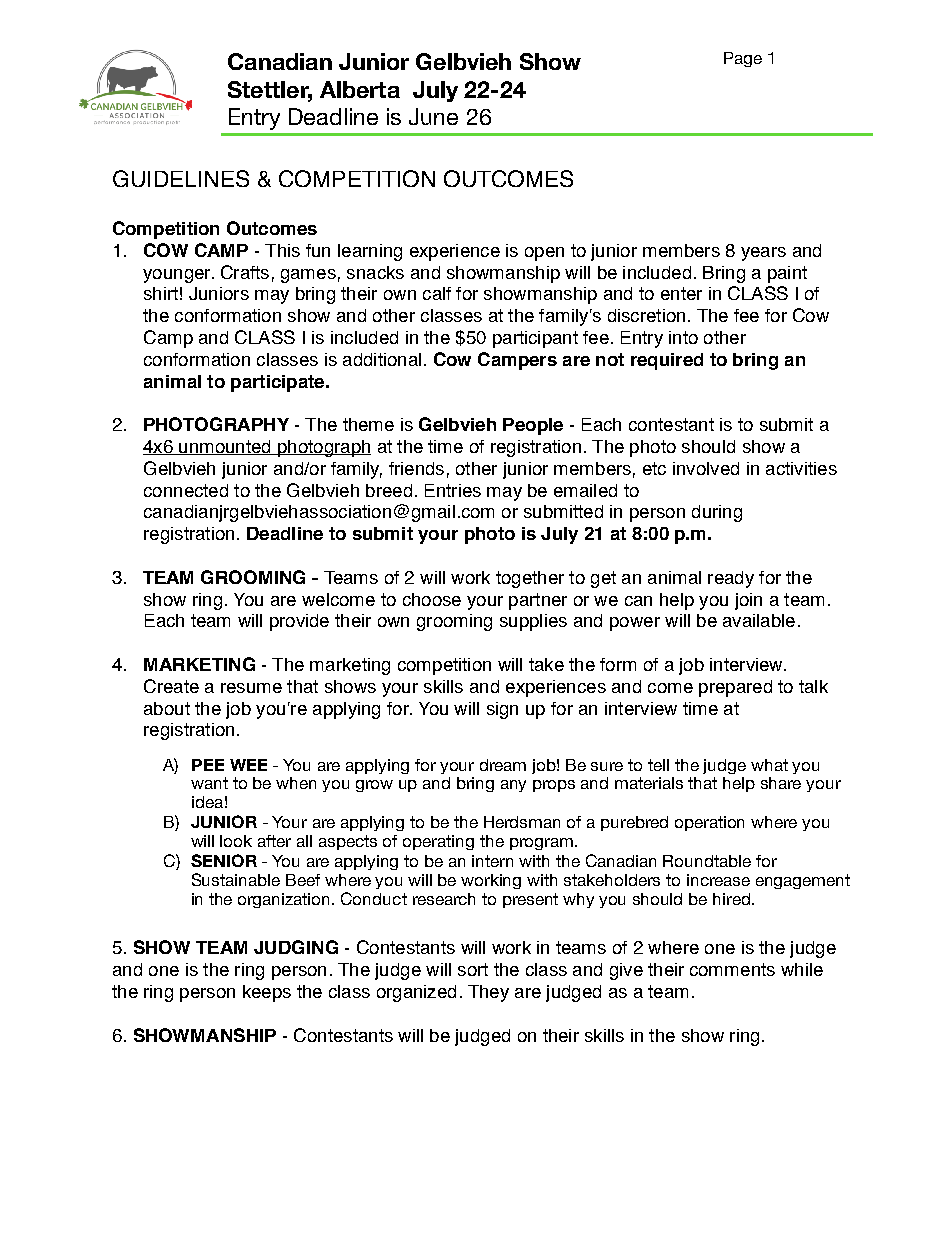 This screenshot has width=952, height=1233. I want to click on calf, so click(437, 293).
